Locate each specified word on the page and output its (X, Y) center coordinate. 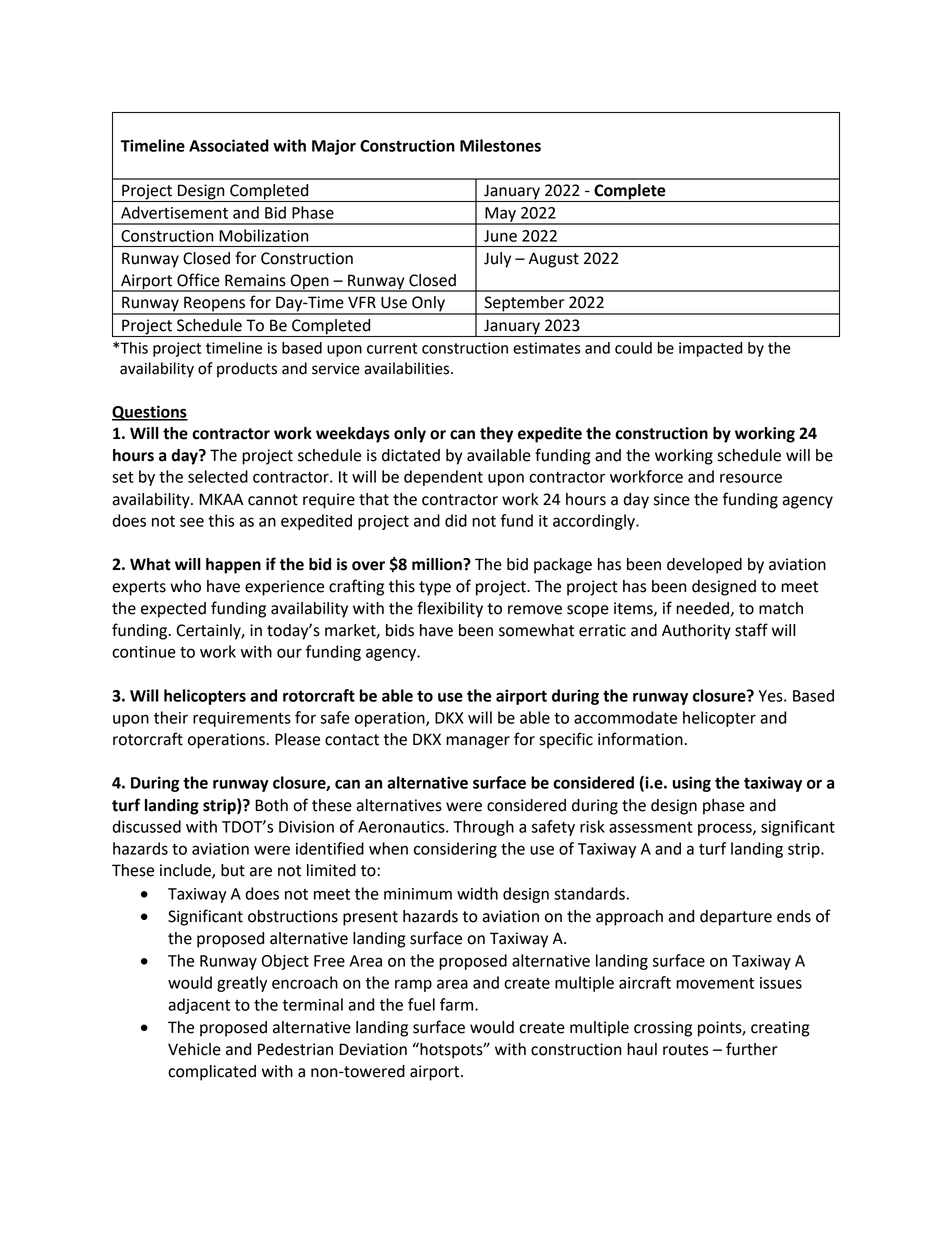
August (554, 260)
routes (685, 1050)
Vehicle (194, 1049)
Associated (229, 145)
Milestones (500, 145)
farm (458, 1004)
